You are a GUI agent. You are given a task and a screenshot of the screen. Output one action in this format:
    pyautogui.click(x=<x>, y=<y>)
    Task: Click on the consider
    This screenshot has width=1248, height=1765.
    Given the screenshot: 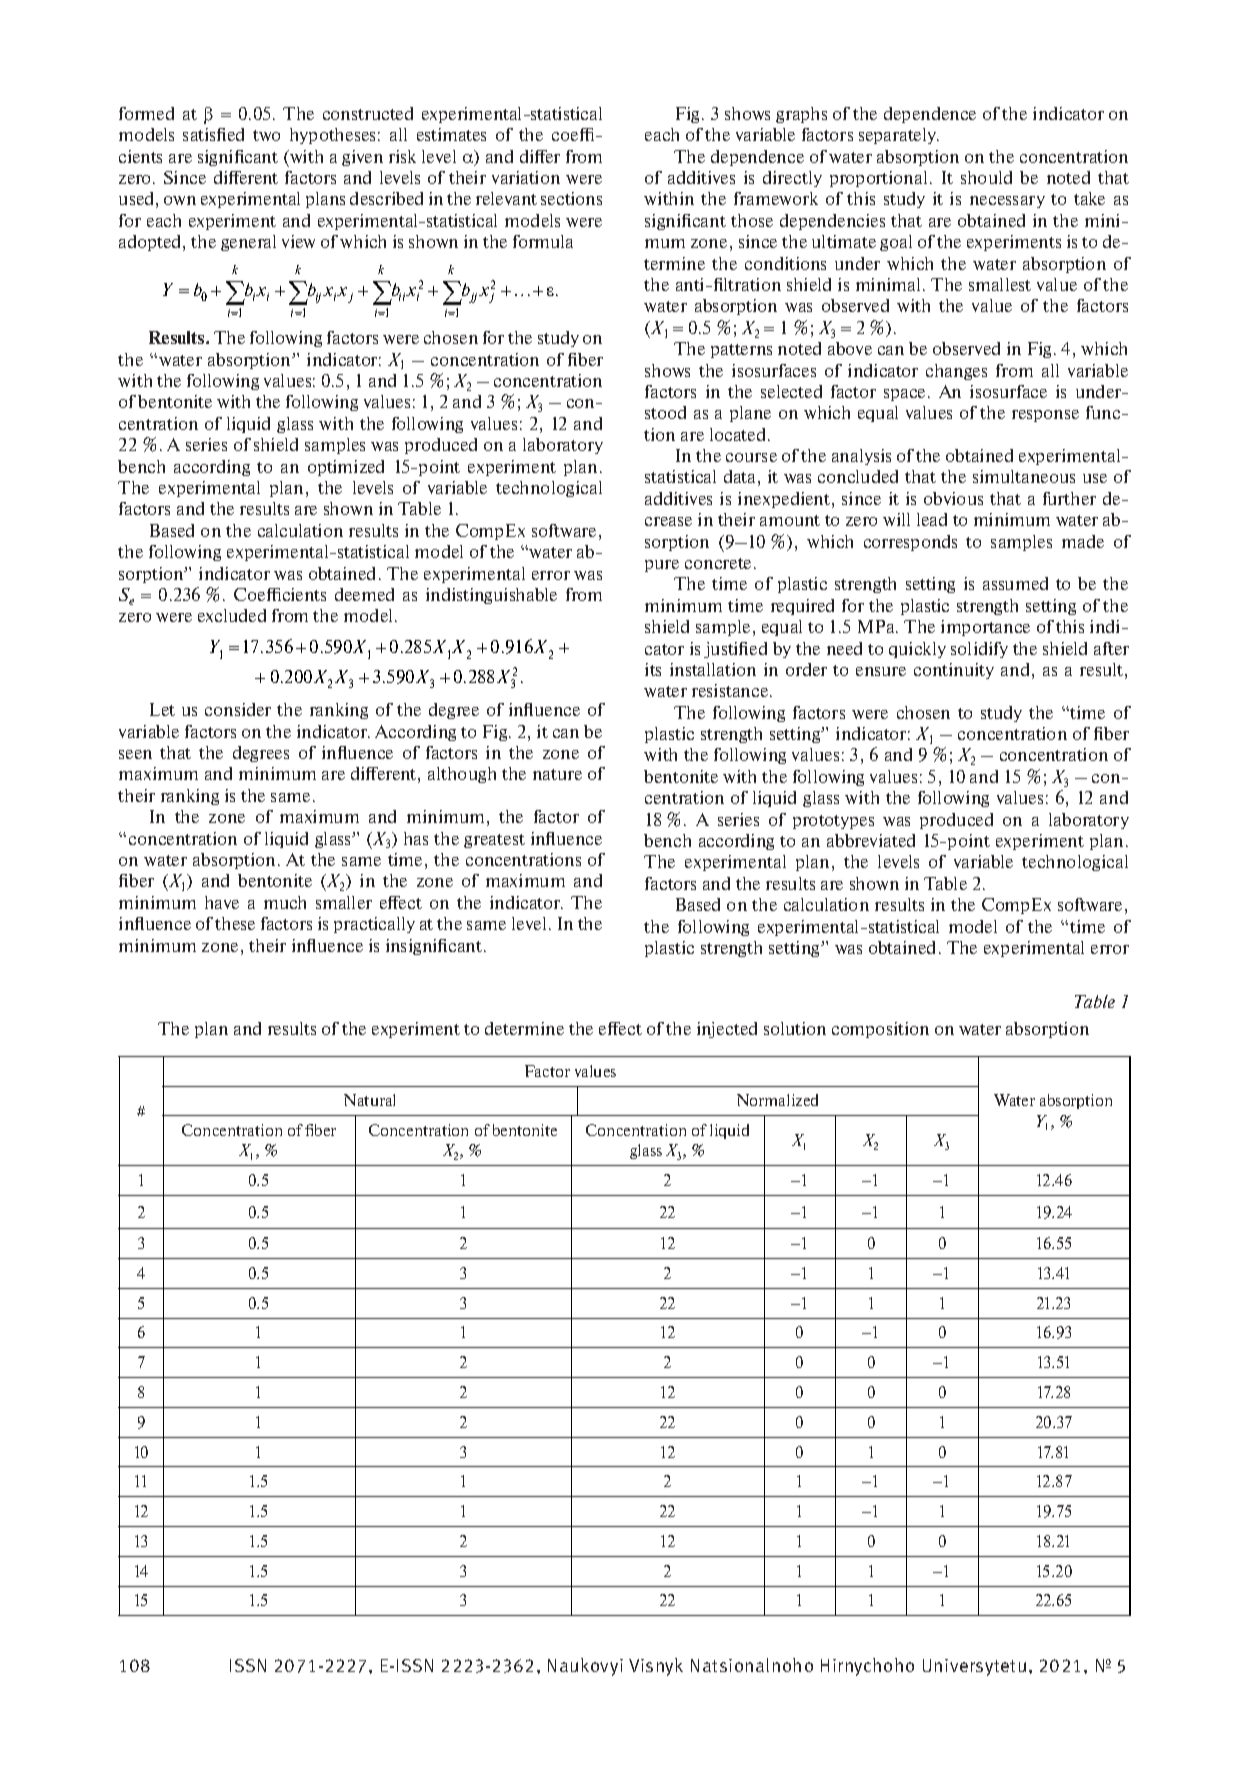 What is the action you would take?
    pyautogui.click(x=238, y=709)
